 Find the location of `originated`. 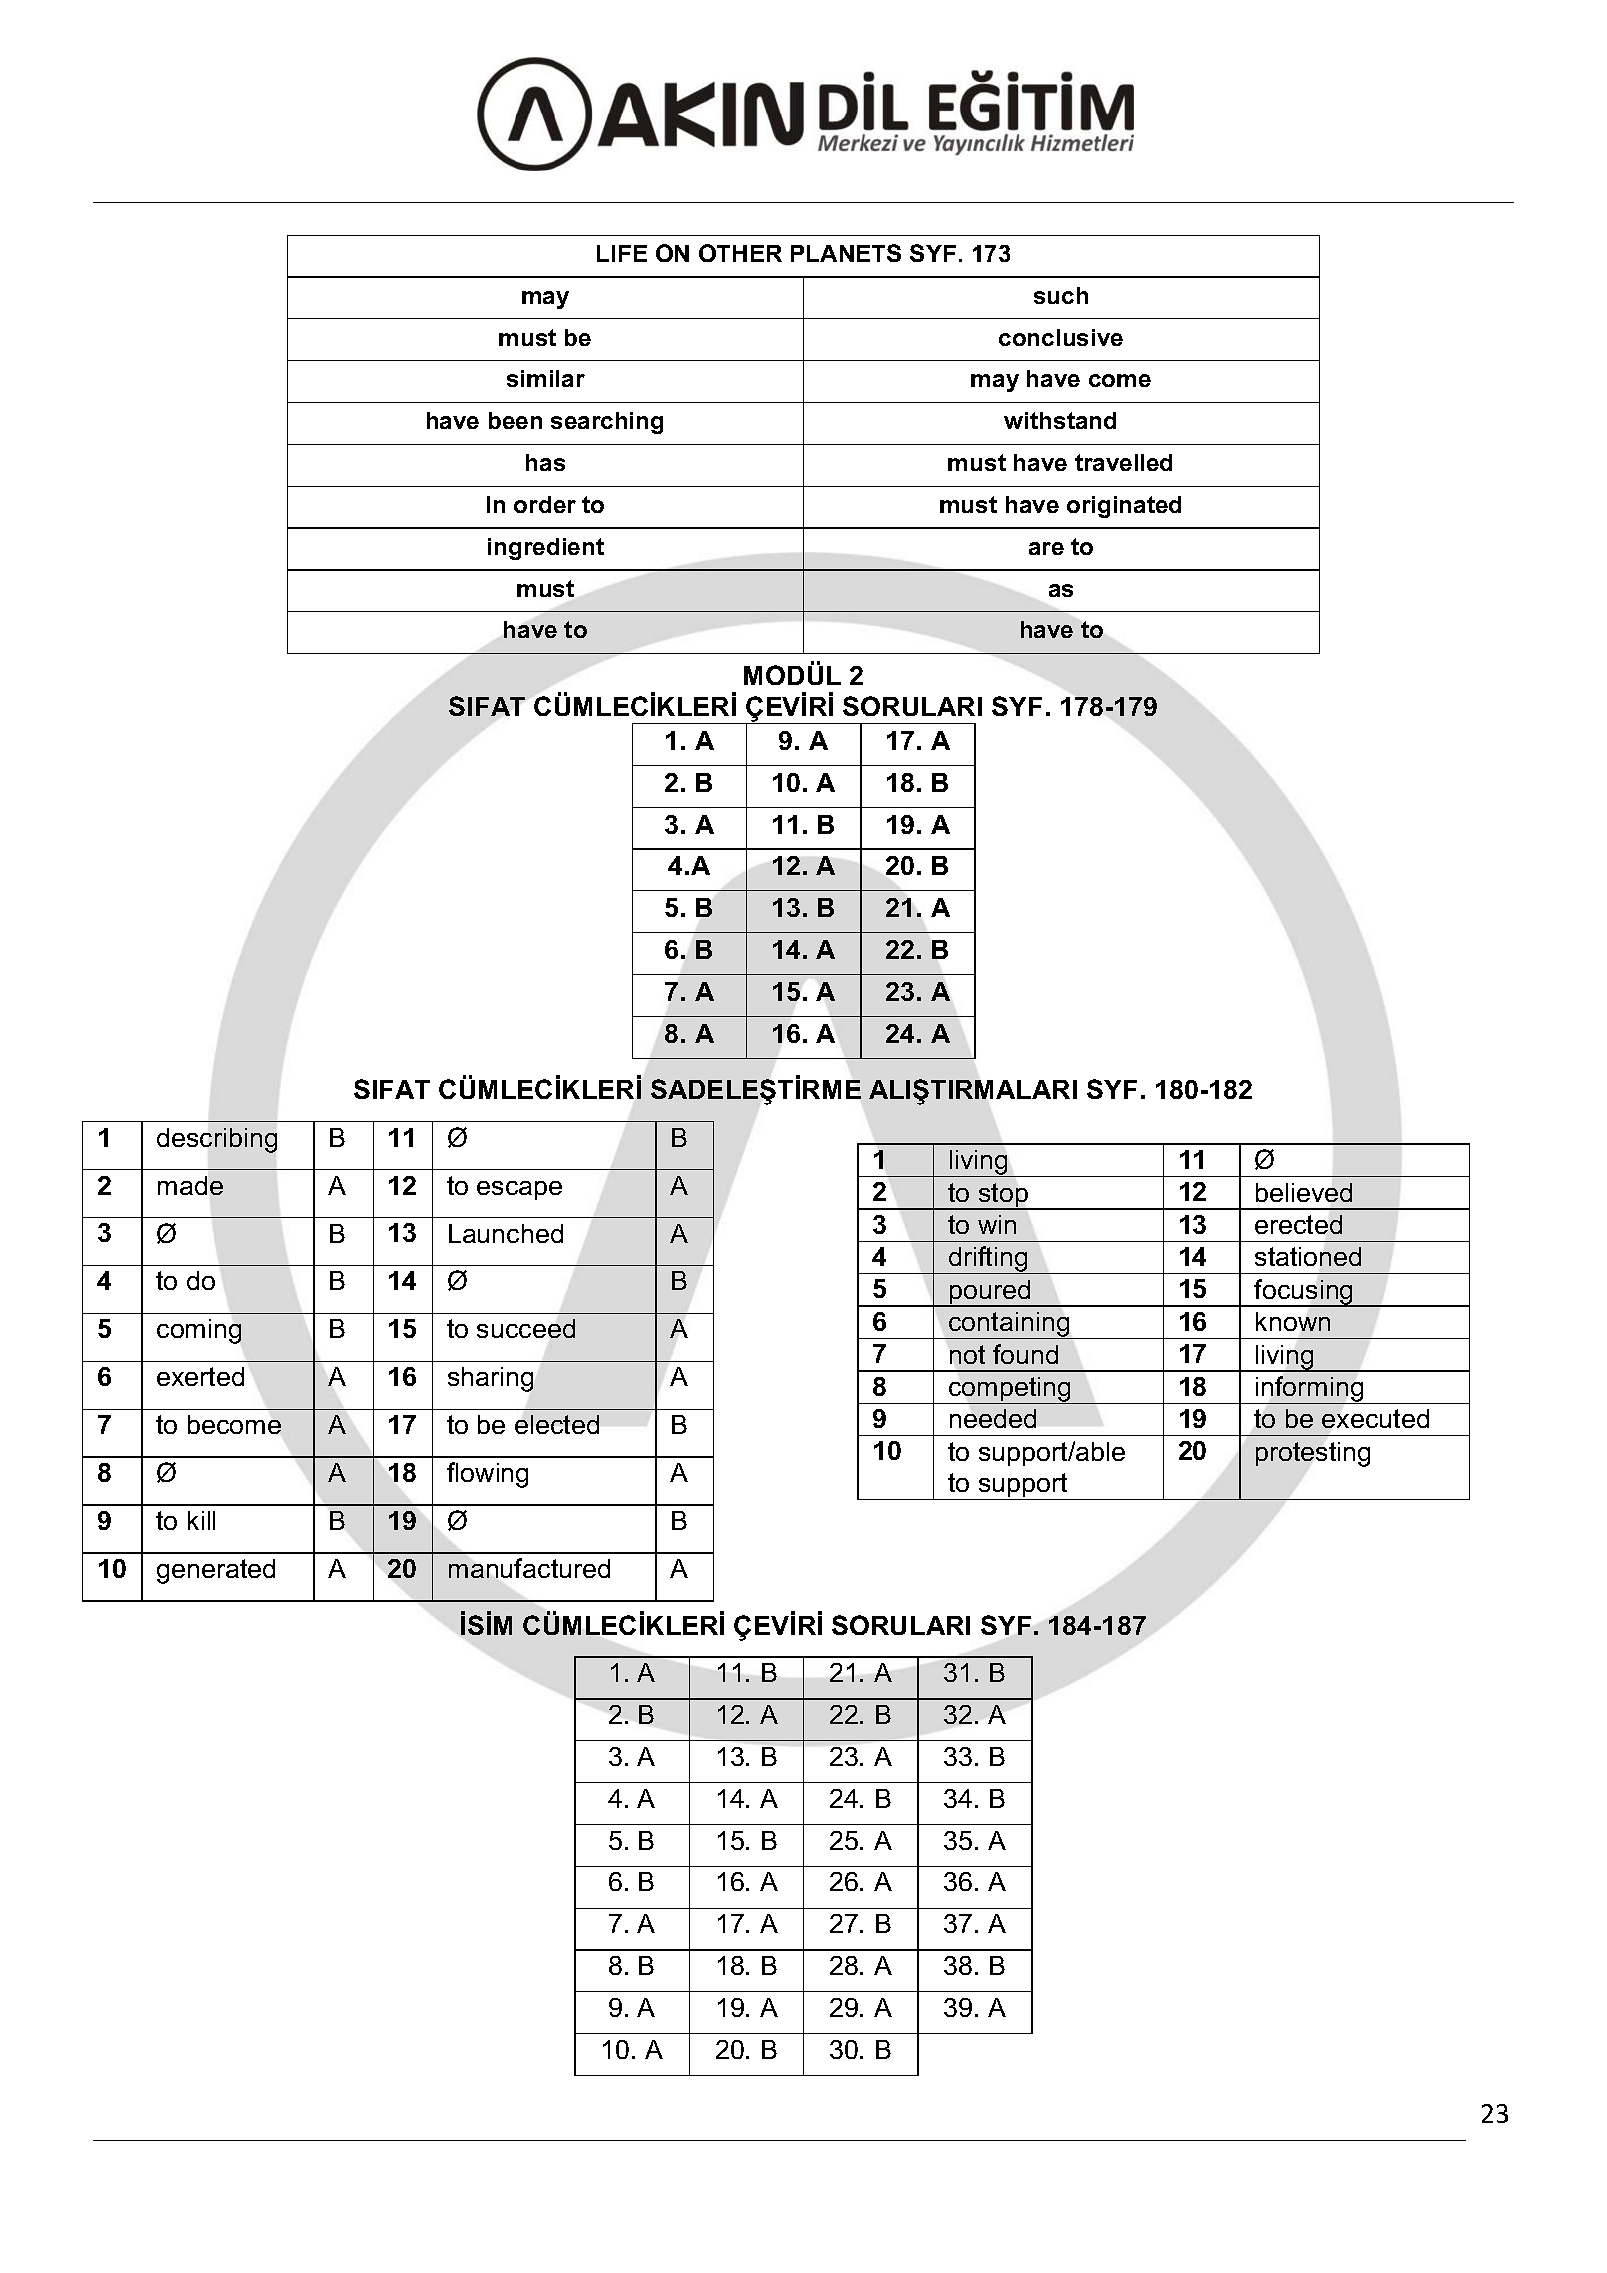

originated is located at coordinates (1124, 507).
